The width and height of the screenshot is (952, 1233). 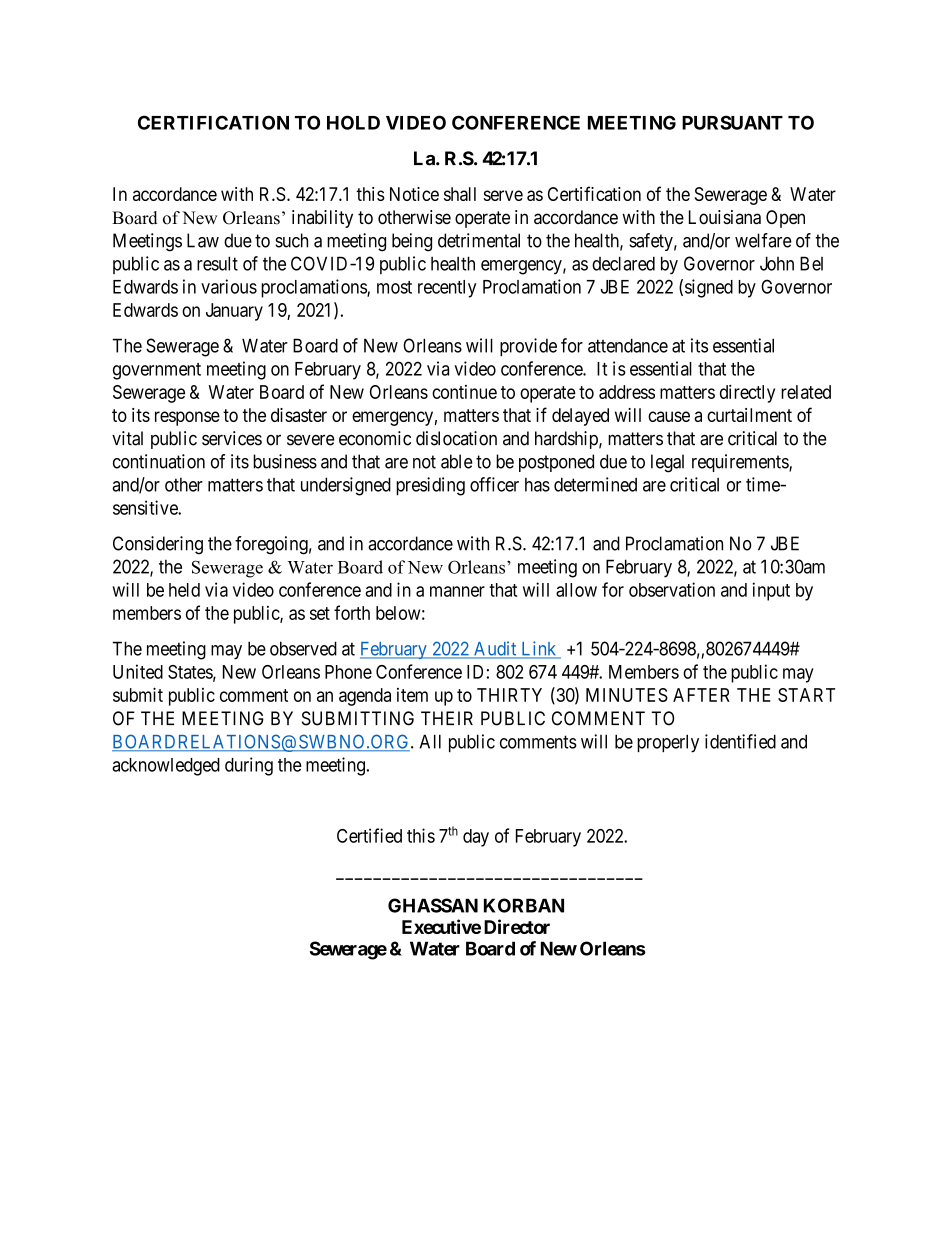 I want to click on manner, so click(x=457, y=591).
